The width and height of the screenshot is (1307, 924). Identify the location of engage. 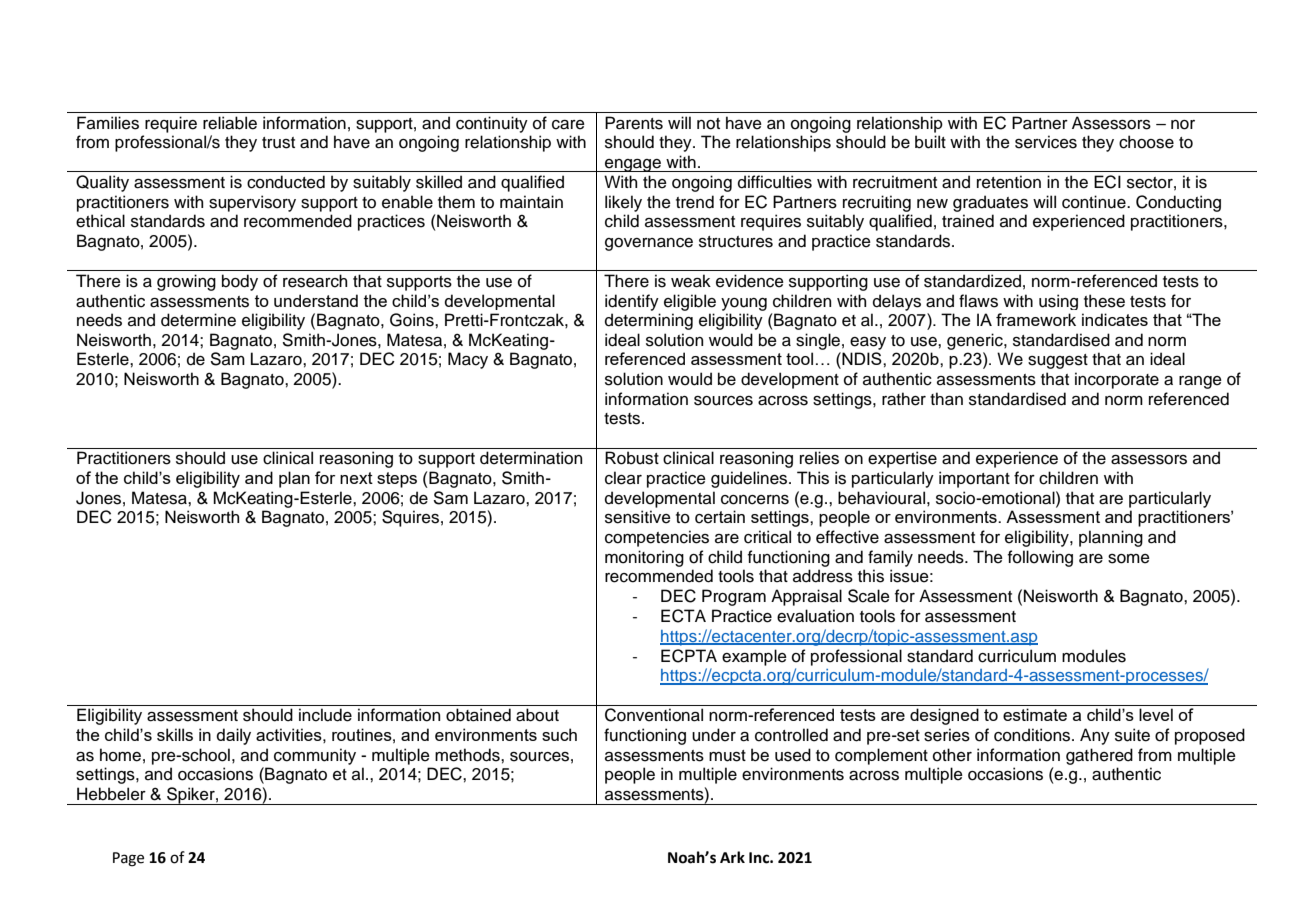
(633, 165).
